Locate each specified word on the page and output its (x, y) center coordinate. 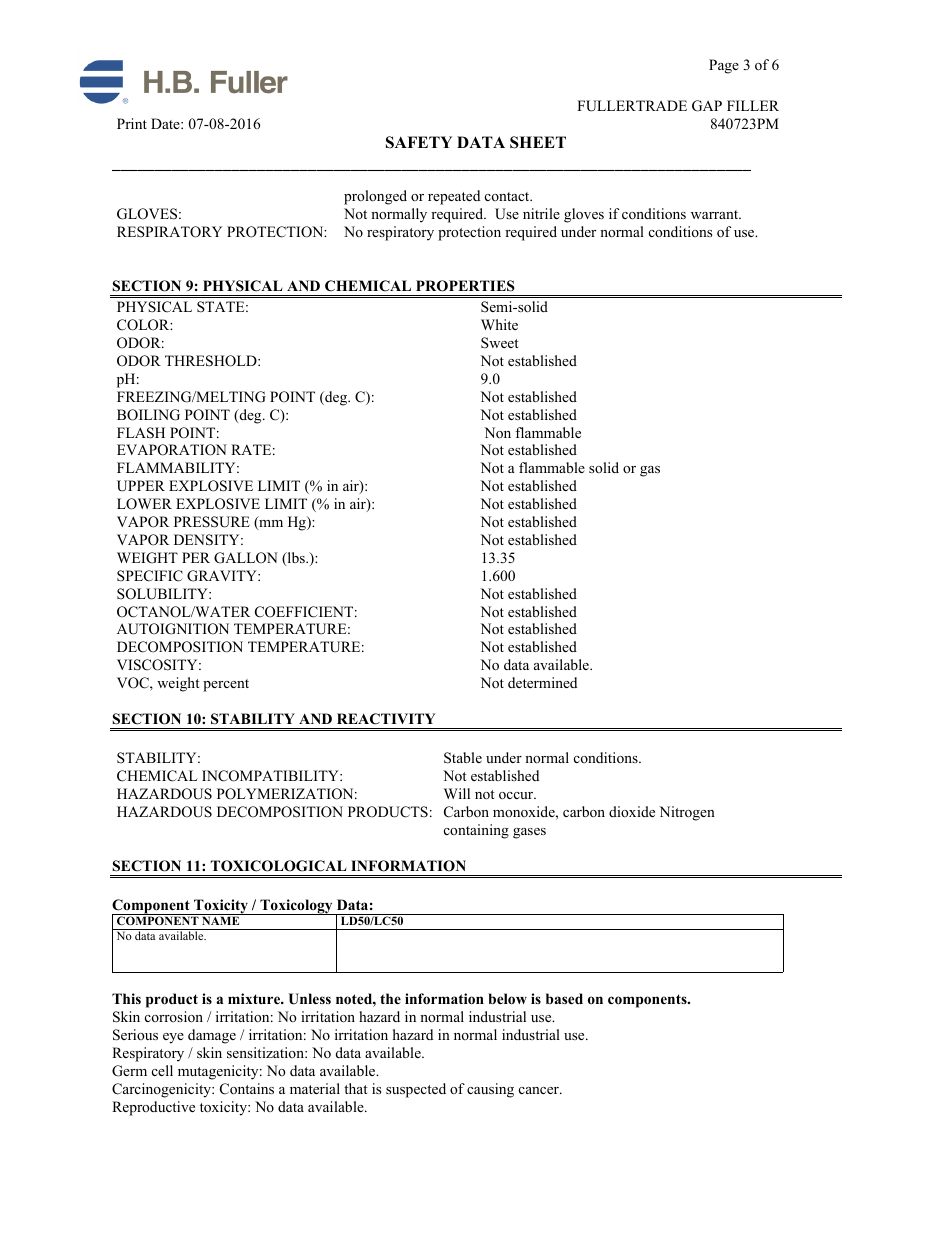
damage (212, 1036)
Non (497, 433)
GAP (707, 106)
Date (166, 123)
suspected (416, 1090)
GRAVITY (223, 576)
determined (542, 682)
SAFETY (419, 142)
